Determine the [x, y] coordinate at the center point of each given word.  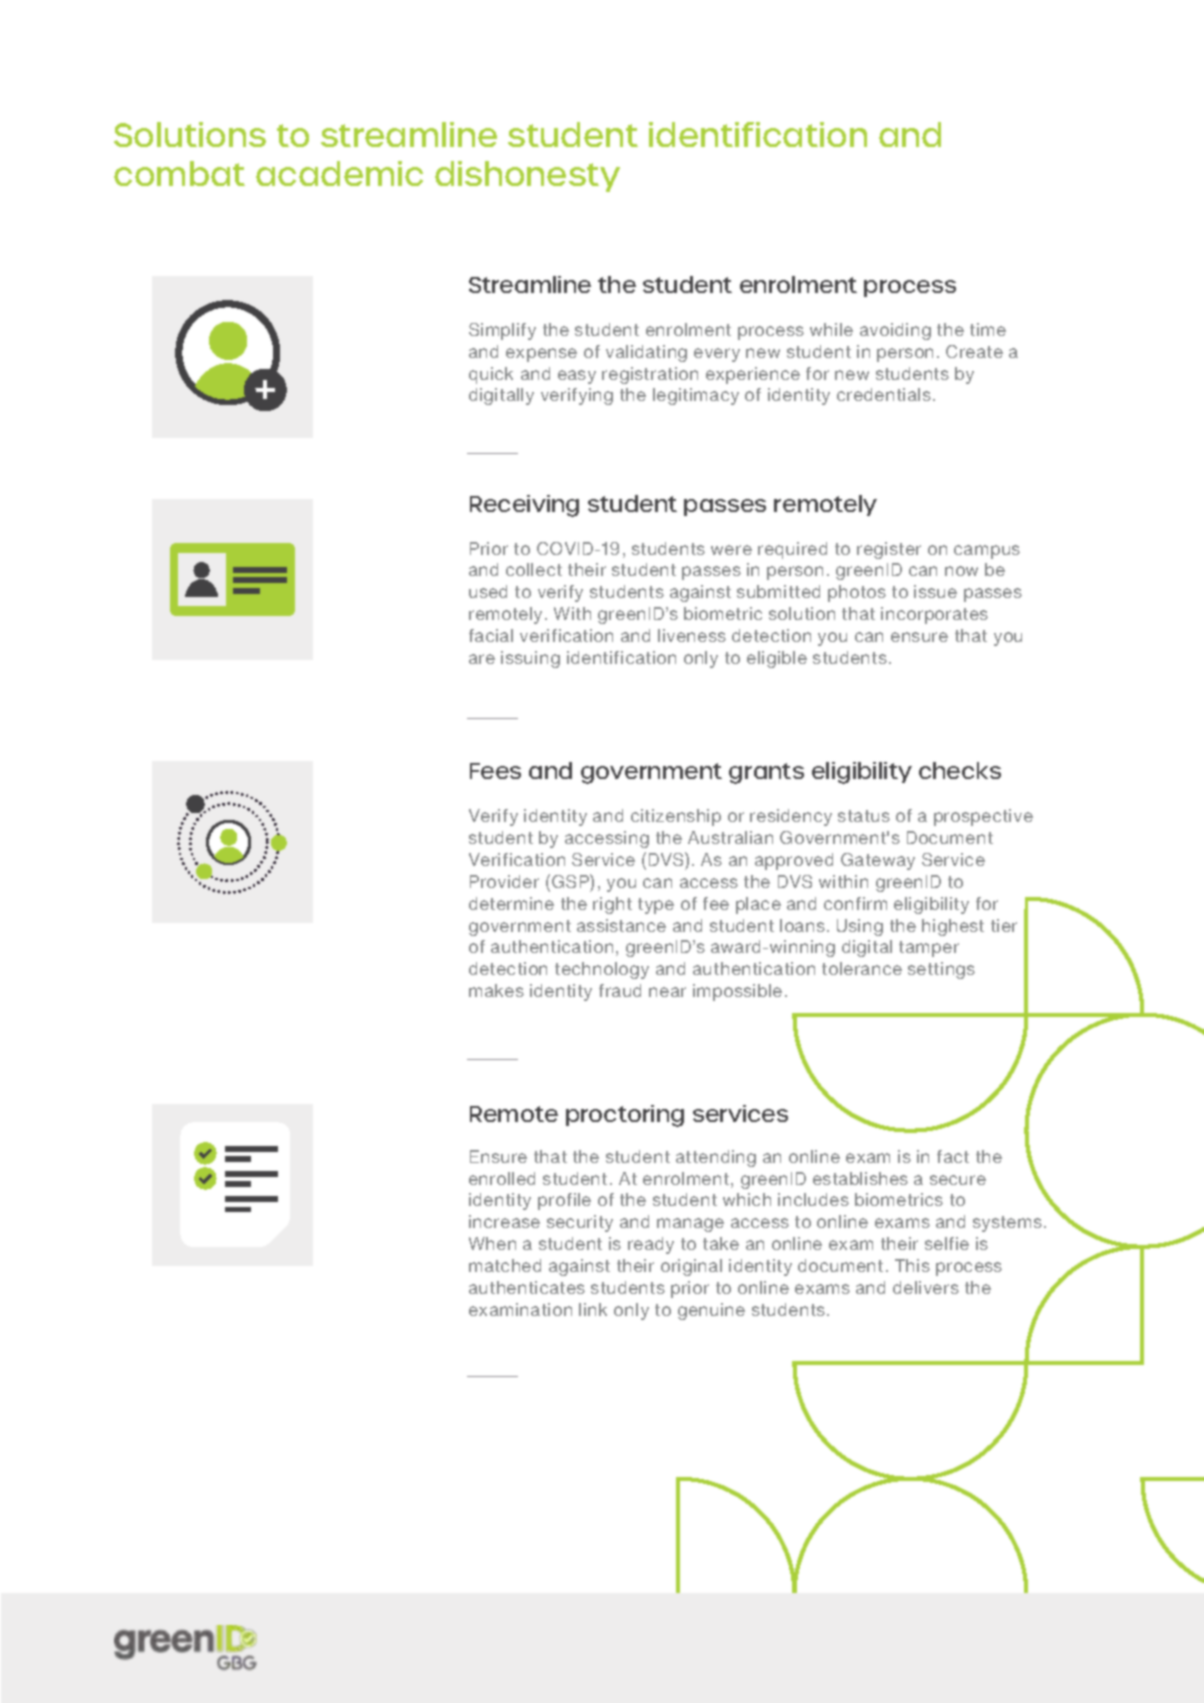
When [492, 1243]
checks [960, 770]
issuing [530, 659]
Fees [495, 771]
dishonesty [527, 176]
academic [339, 173]
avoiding [895, 331]
